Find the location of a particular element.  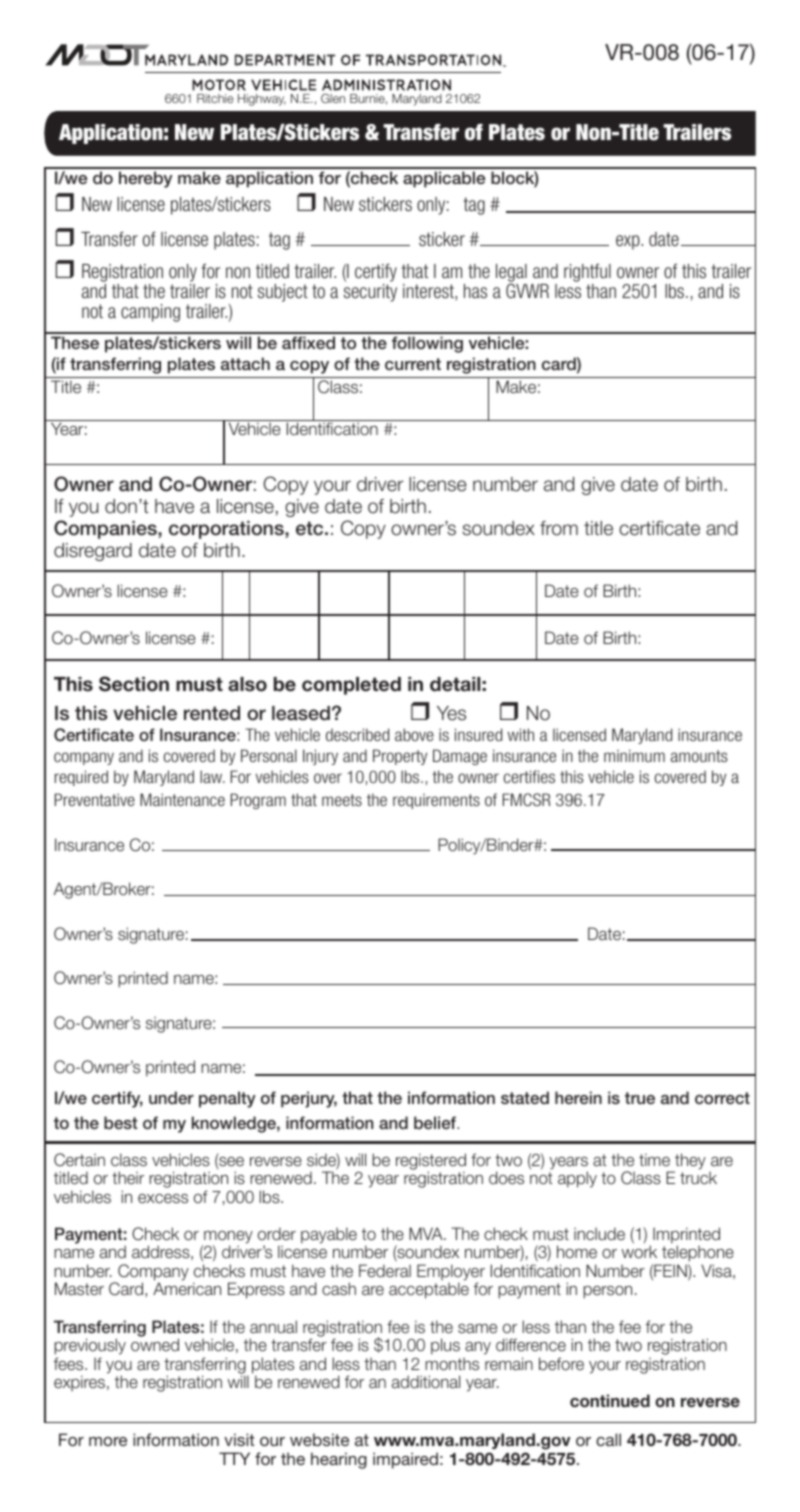

hereby is located at coordinates (145, 179).
